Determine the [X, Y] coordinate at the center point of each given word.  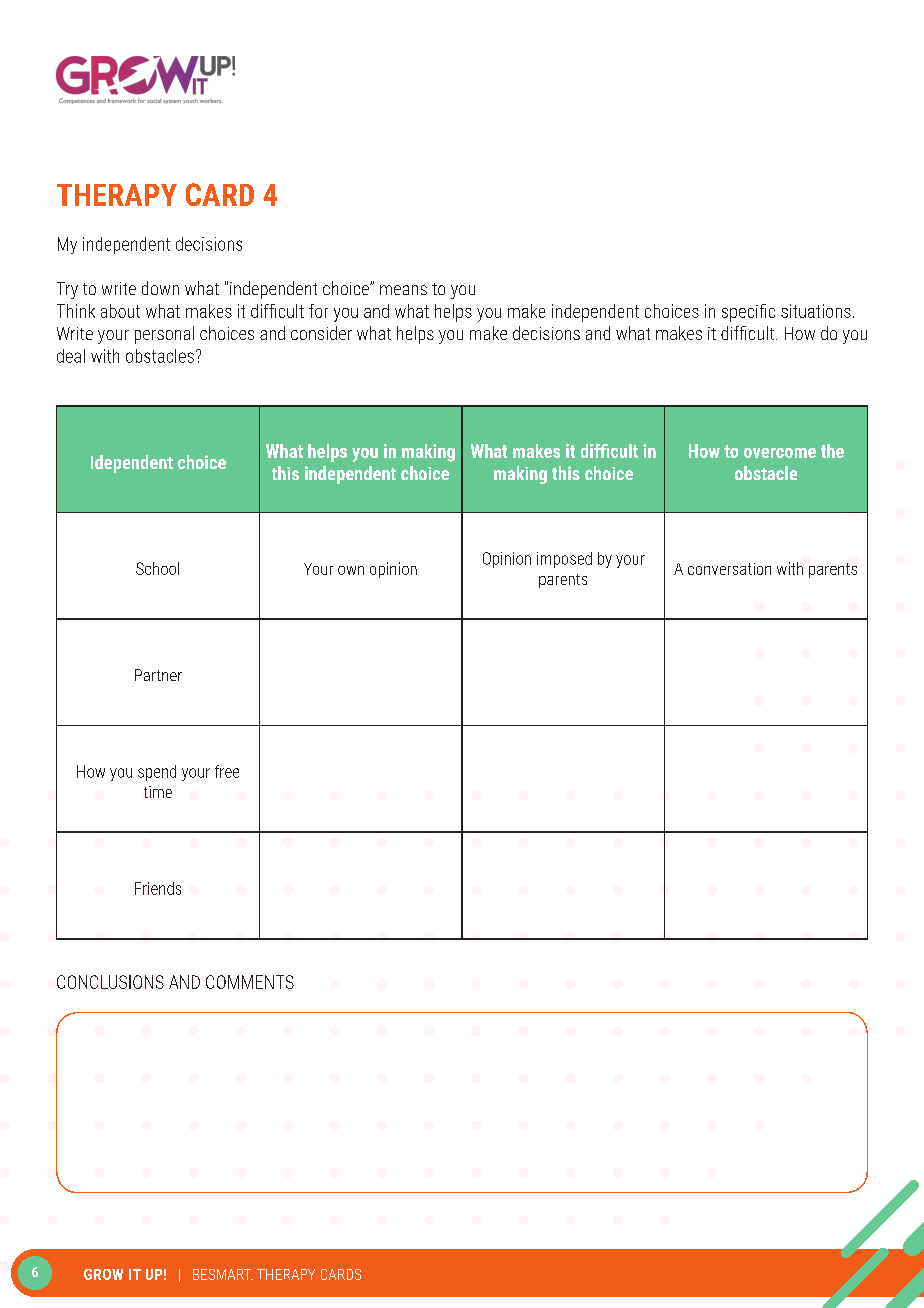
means [403, 290]
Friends [158, 888]
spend [157, 773]
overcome [780, 453]
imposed [564, 560]
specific [748, 313]
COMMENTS [250, 982]
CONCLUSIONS [110, 982]
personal [164, 335]
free [227, 771]
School [157, 568]
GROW [103, 1274]
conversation [729, 569]
